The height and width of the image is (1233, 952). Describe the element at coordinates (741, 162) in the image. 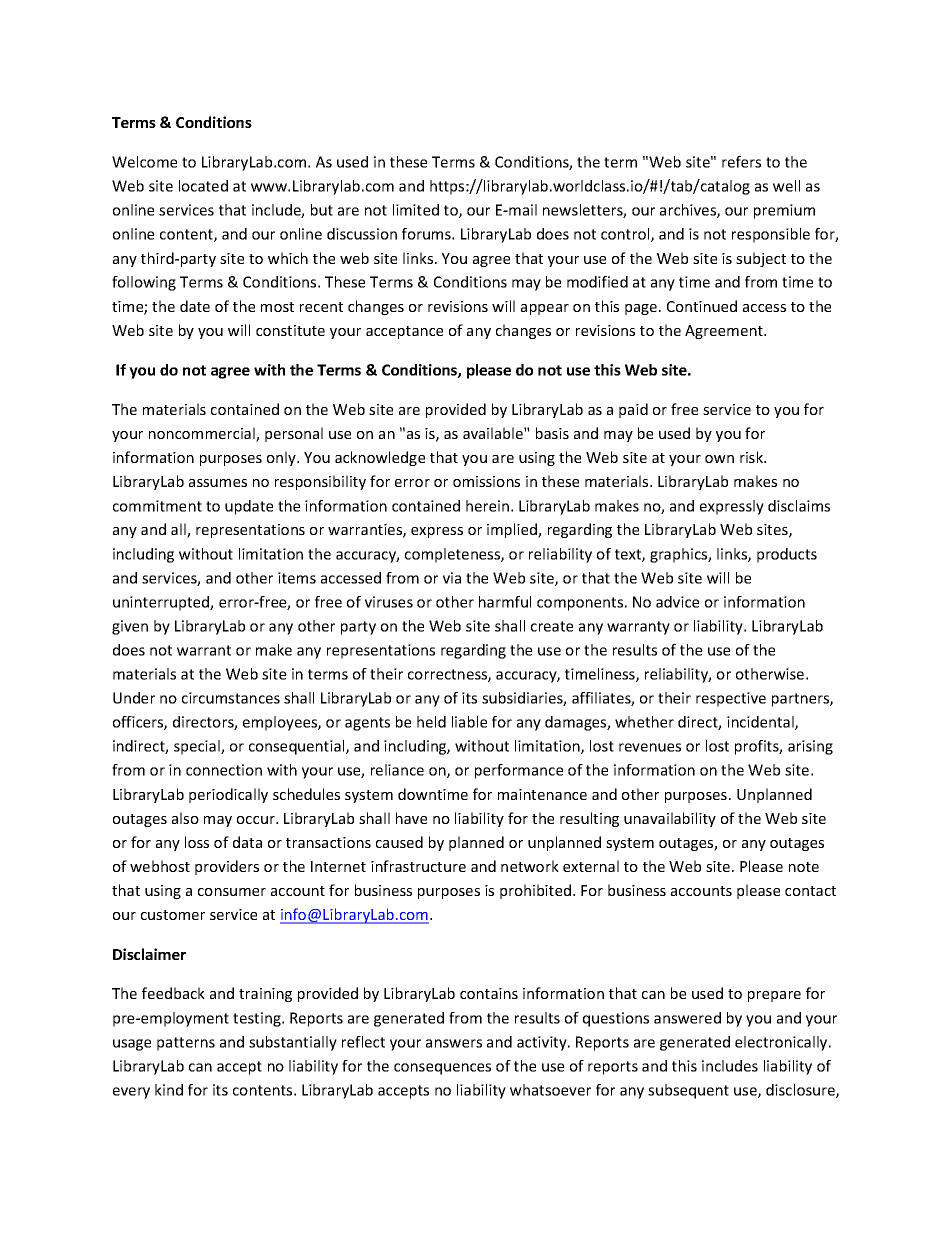

I see `refers` at that location.
